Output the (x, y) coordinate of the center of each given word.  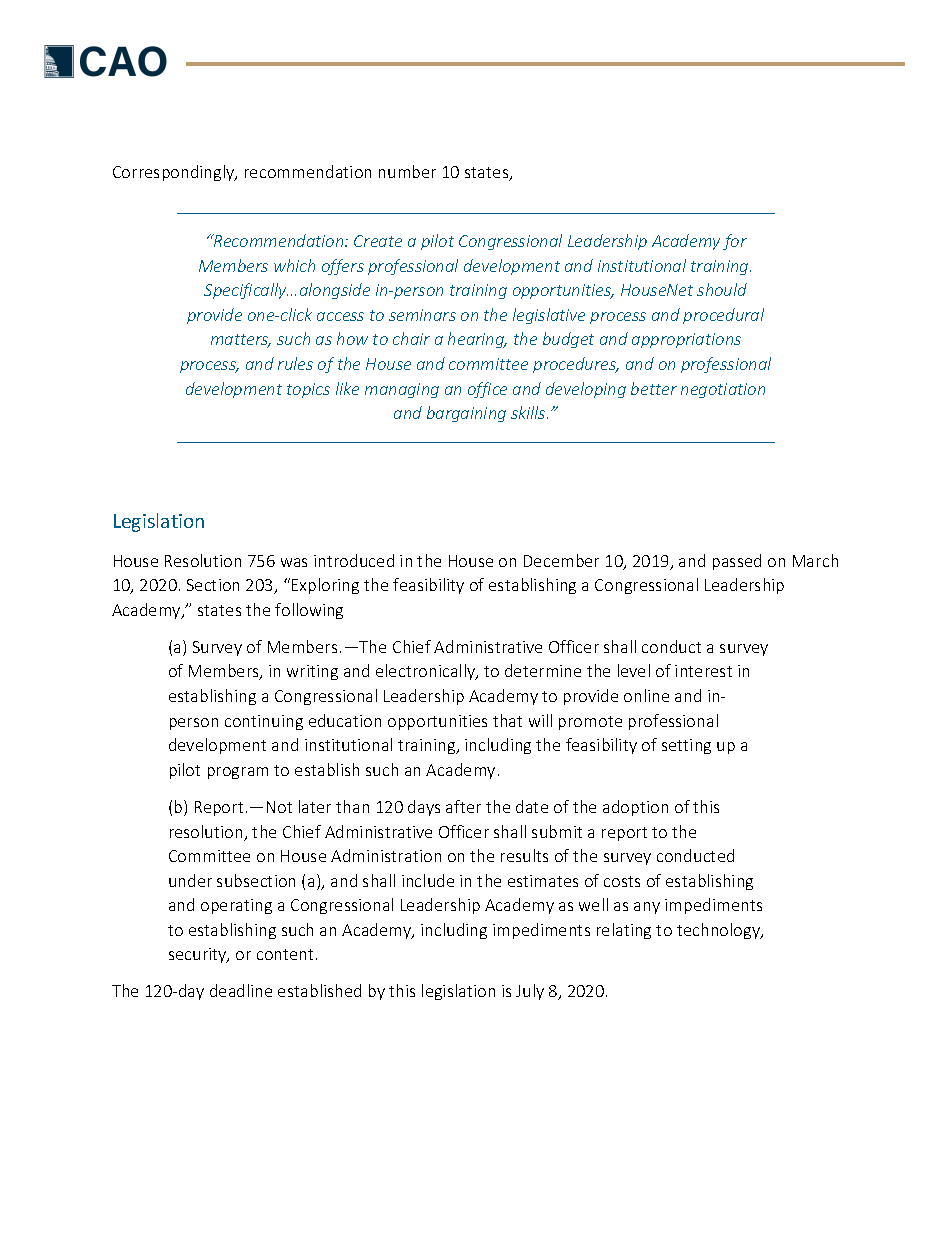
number (407, 171)
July (530, 992)
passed (737, 562)
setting (686, 746)
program (238, 773)
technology (719, 931)
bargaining (466, 414)
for (735, 242)
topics (308, 390)
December (561, 560)
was (294, 562)
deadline (241, 990)
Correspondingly (175, 173)
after (463, 806)
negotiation (723, 390)
